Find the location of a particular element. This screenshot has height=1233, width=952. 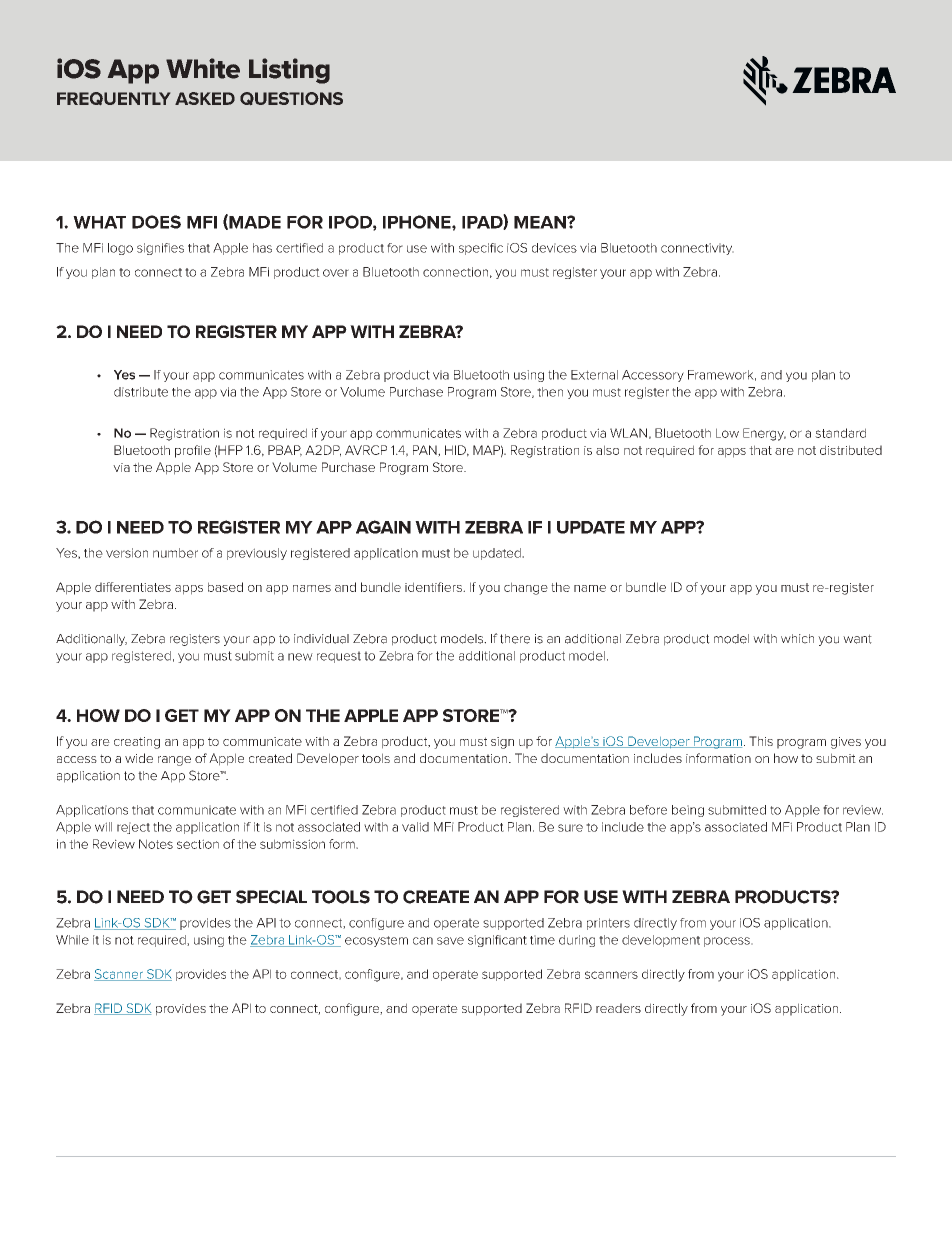

AGAIN is located at coordinates (383, 527).
